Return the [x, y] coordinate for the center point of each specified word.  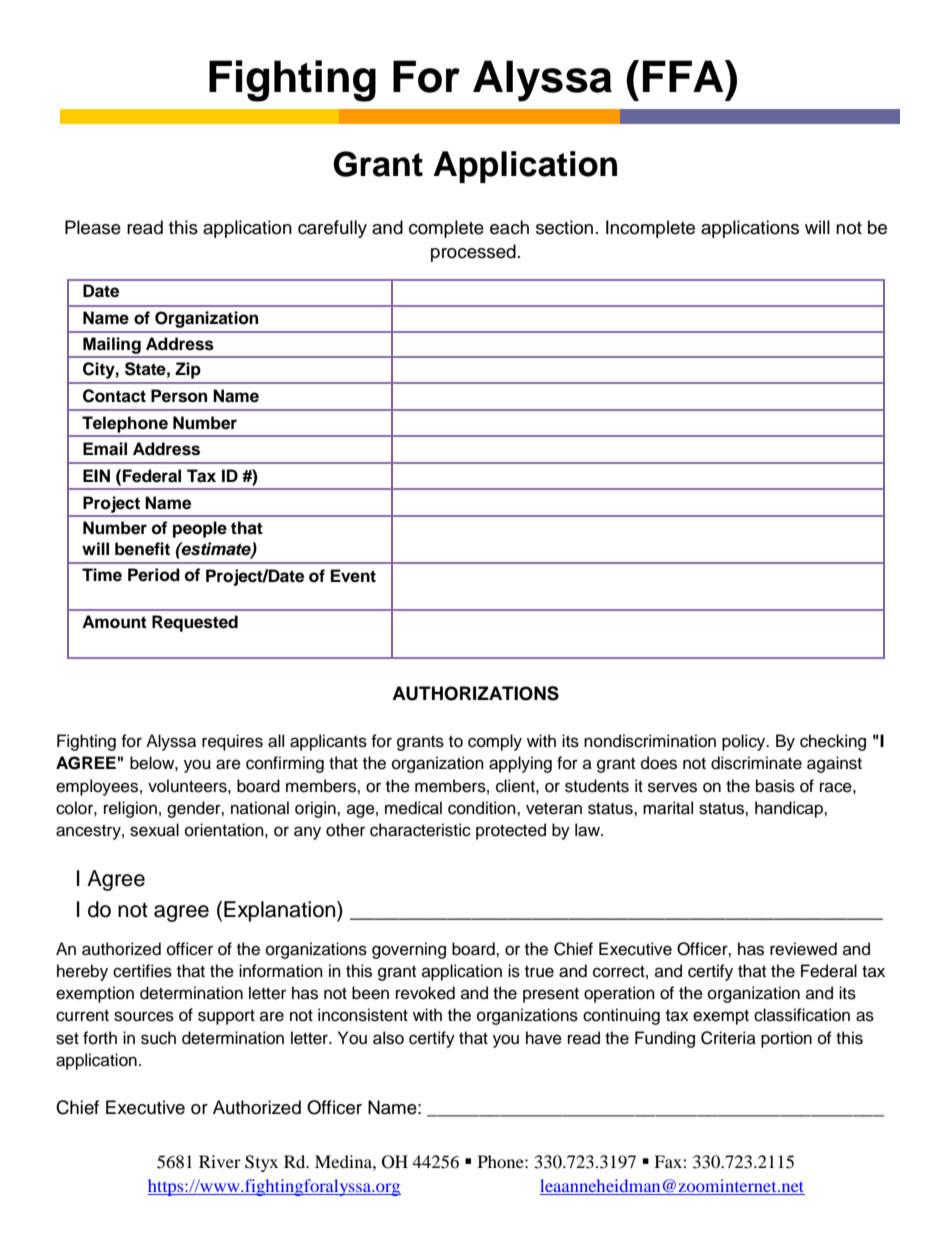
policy [745, 742]
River [220, 1161]
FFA [684, 76]
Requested [195, 623]
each [509, 227]
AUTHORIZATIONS [475, 693]
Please [93, 227]
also [388, 1038]
